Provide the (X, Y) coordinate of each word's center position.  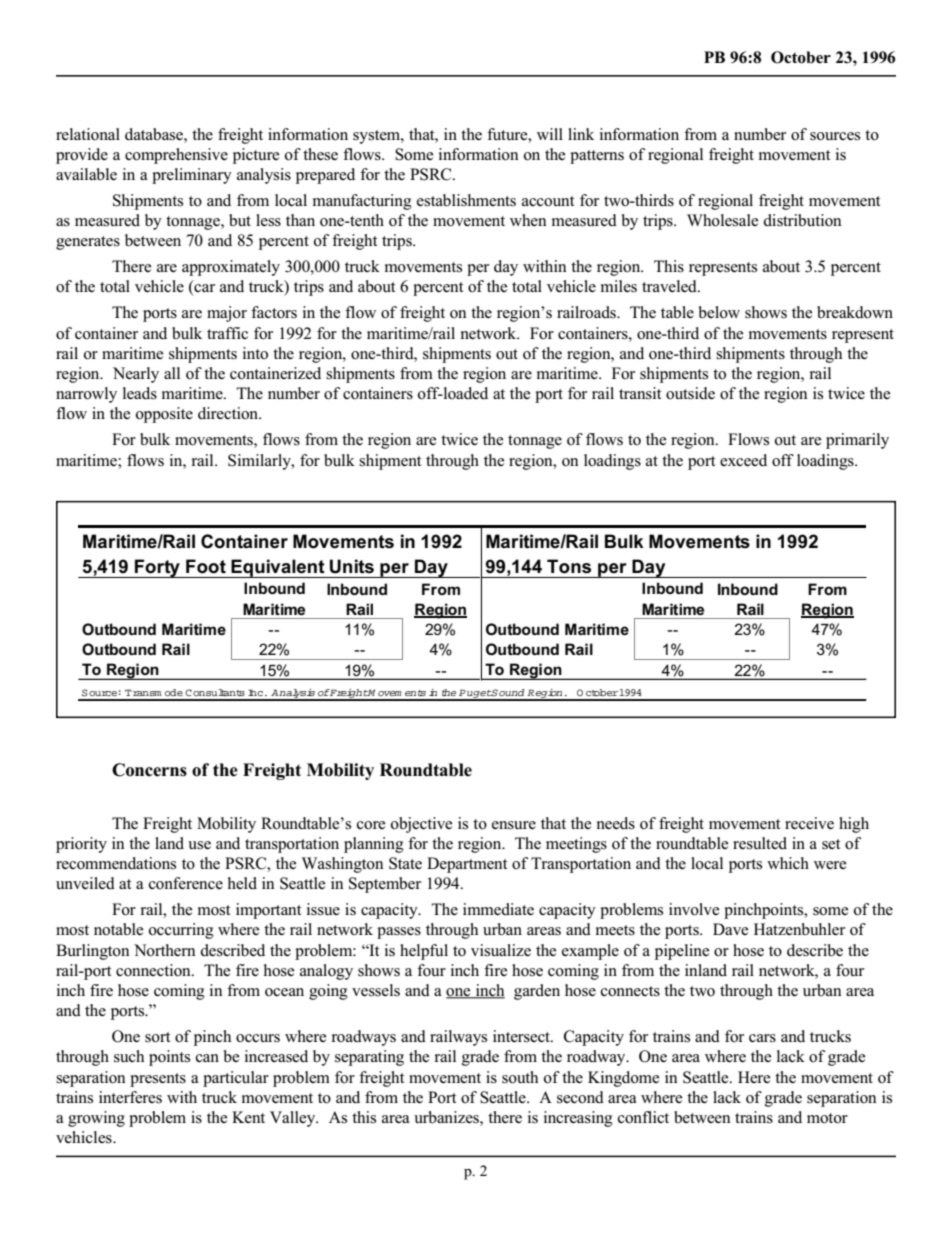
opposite (164, 415)
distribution (802, 220)
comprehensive (176, 156)
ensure (514, 825)
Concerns (149, 770)
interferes (130, 1097)
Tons (569, 566)
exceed (743, 460)
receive (809, 823)
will (550, 134)
